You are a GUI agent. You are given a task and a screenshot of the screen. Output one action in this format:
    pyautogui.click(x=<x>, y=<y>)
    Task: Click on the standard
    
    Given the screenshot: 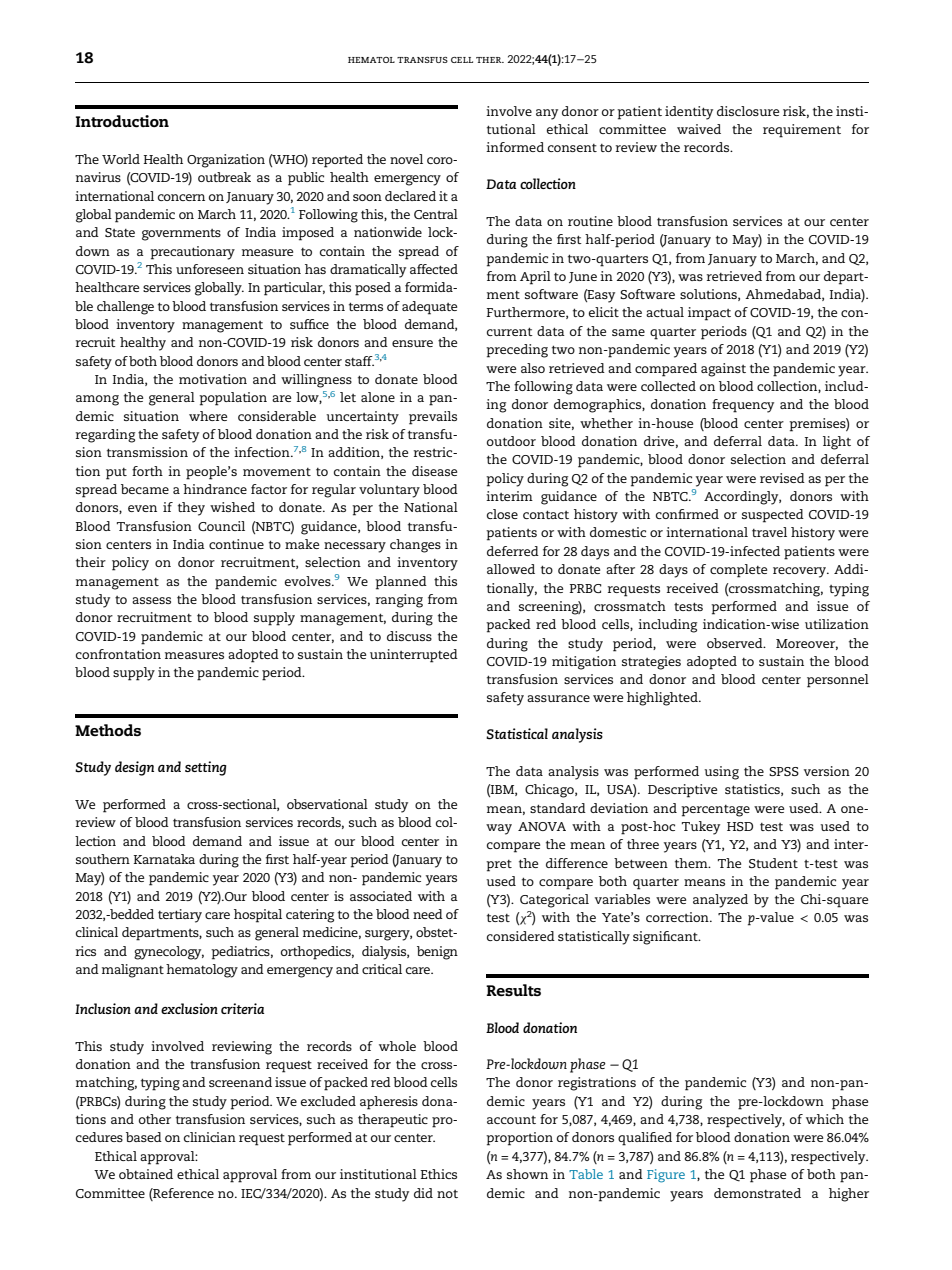 What is the action you would take?
    pyautogui.click(x=558, y=808)
